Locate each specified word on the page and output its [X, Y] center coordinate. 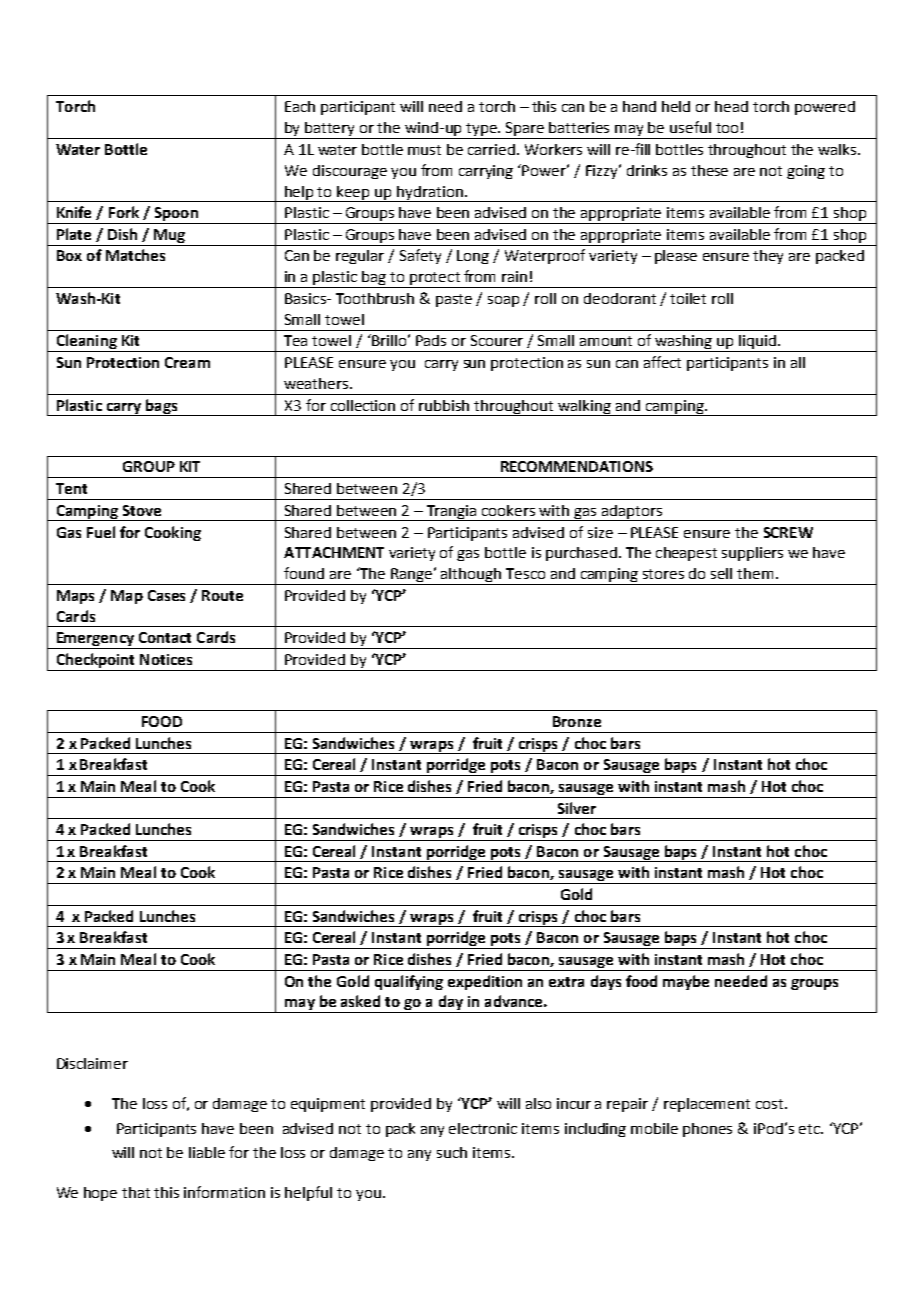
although [471, 576]
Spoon [176, 215]
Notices [166, 659]
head [731, 106]
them [755, 573]
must [424, 150]
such [452, 1152]
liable [207, 1152]
